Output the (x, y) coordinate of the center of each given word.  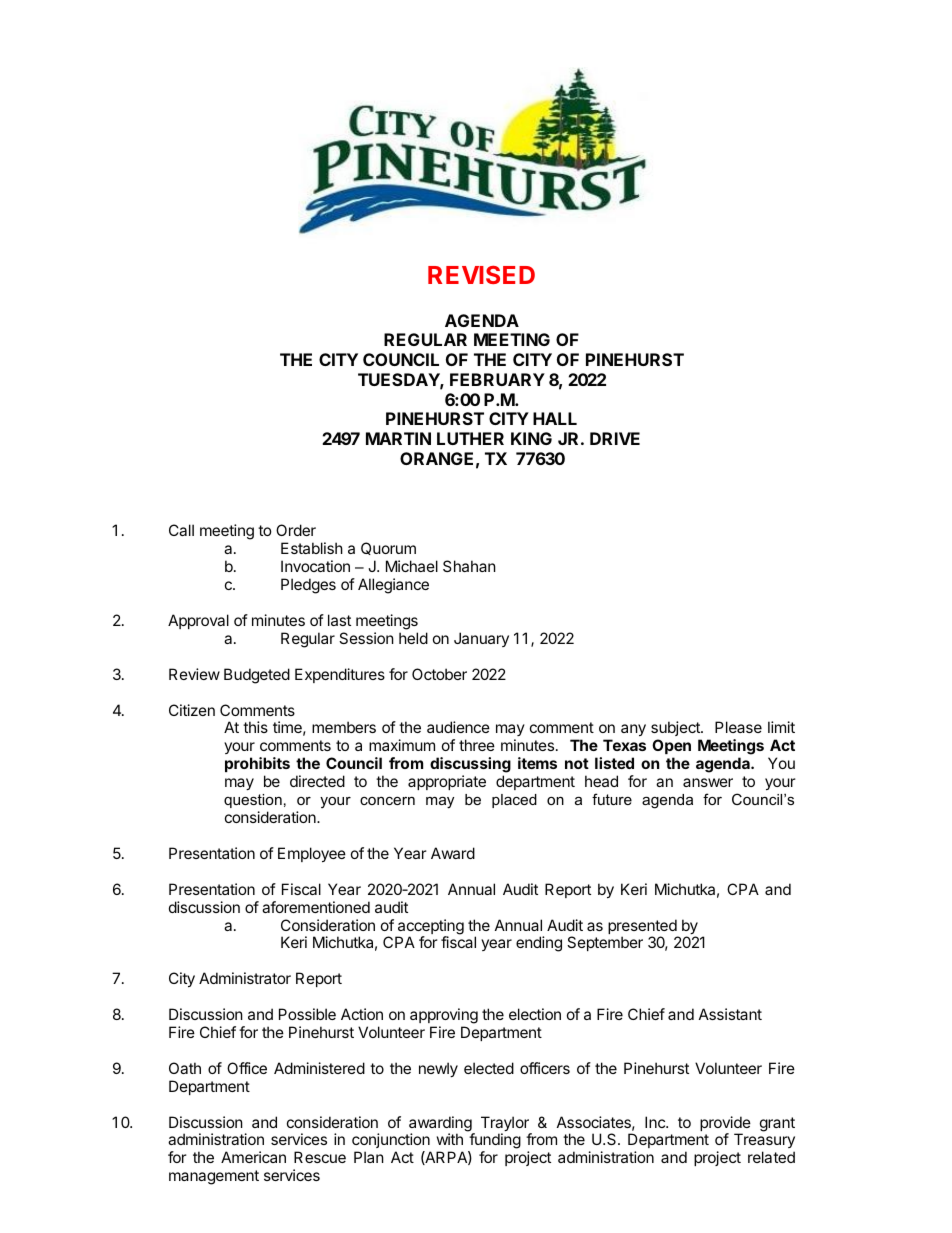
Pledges (308, 586)
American (253, 1157)
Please (738, 727)
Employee (312, 854)
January (481, 639)
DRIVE (615, 438)
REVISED (481, 275)
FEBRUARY (497, 379)
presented (643, 928)
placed (514, 801)
